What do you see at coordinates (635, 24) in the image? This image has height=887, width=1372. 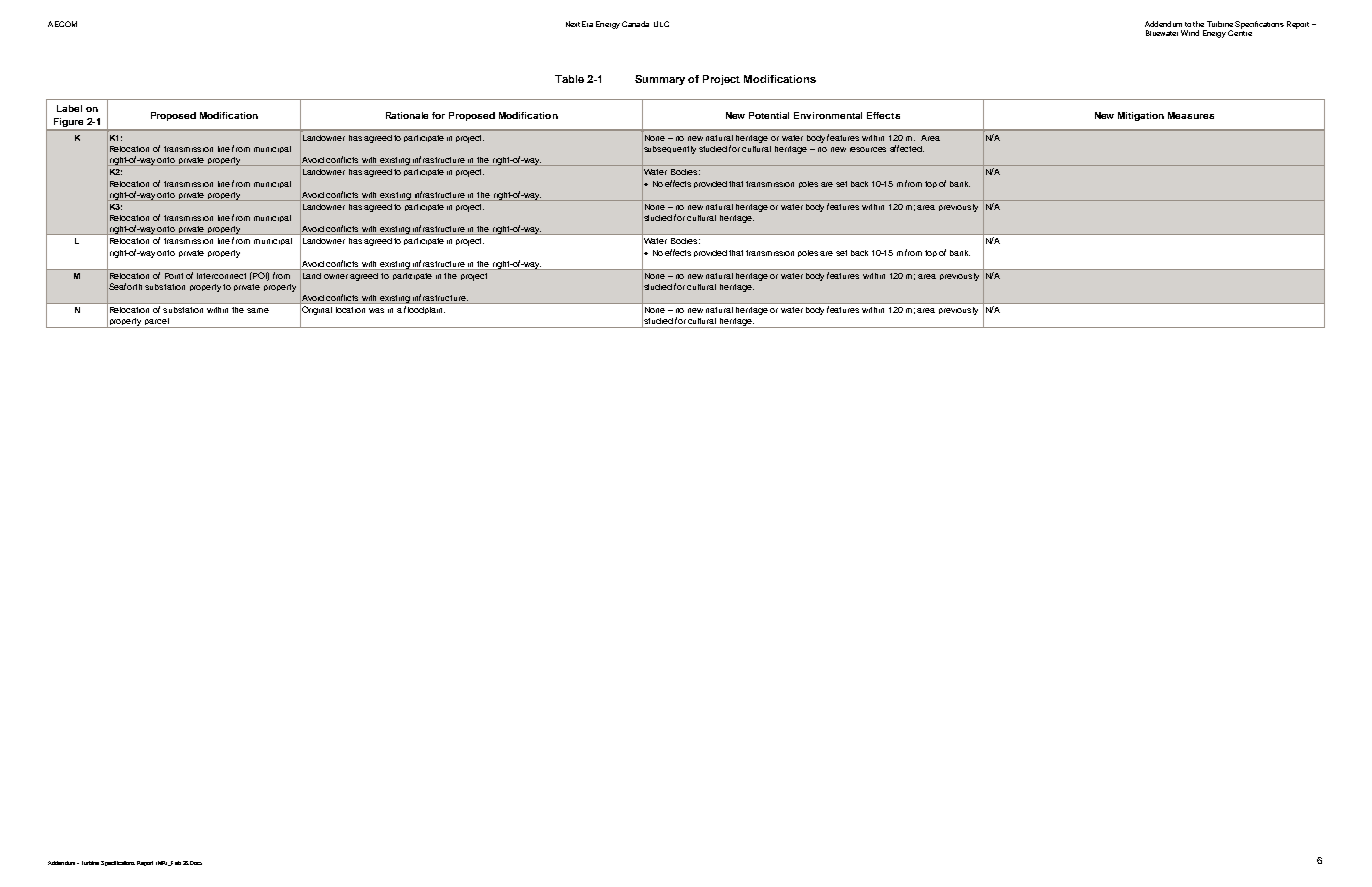 I see `Canada` at bounding box center [635, 24].
